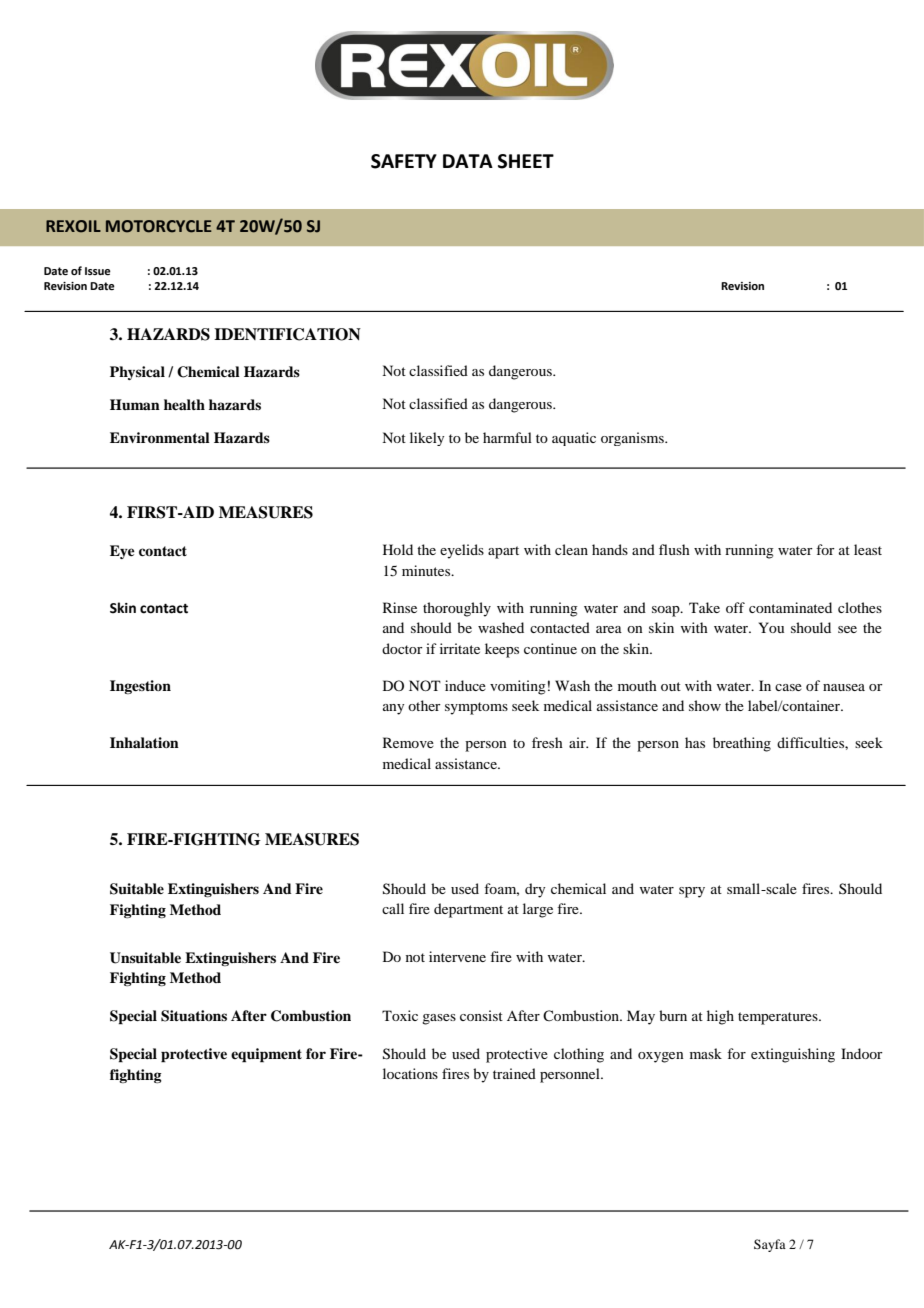 Image resolution: width=924 pixels, height=1308 pixels. Describe the element at coordinates (692, 892) in the page. I see `spry` at that location.
